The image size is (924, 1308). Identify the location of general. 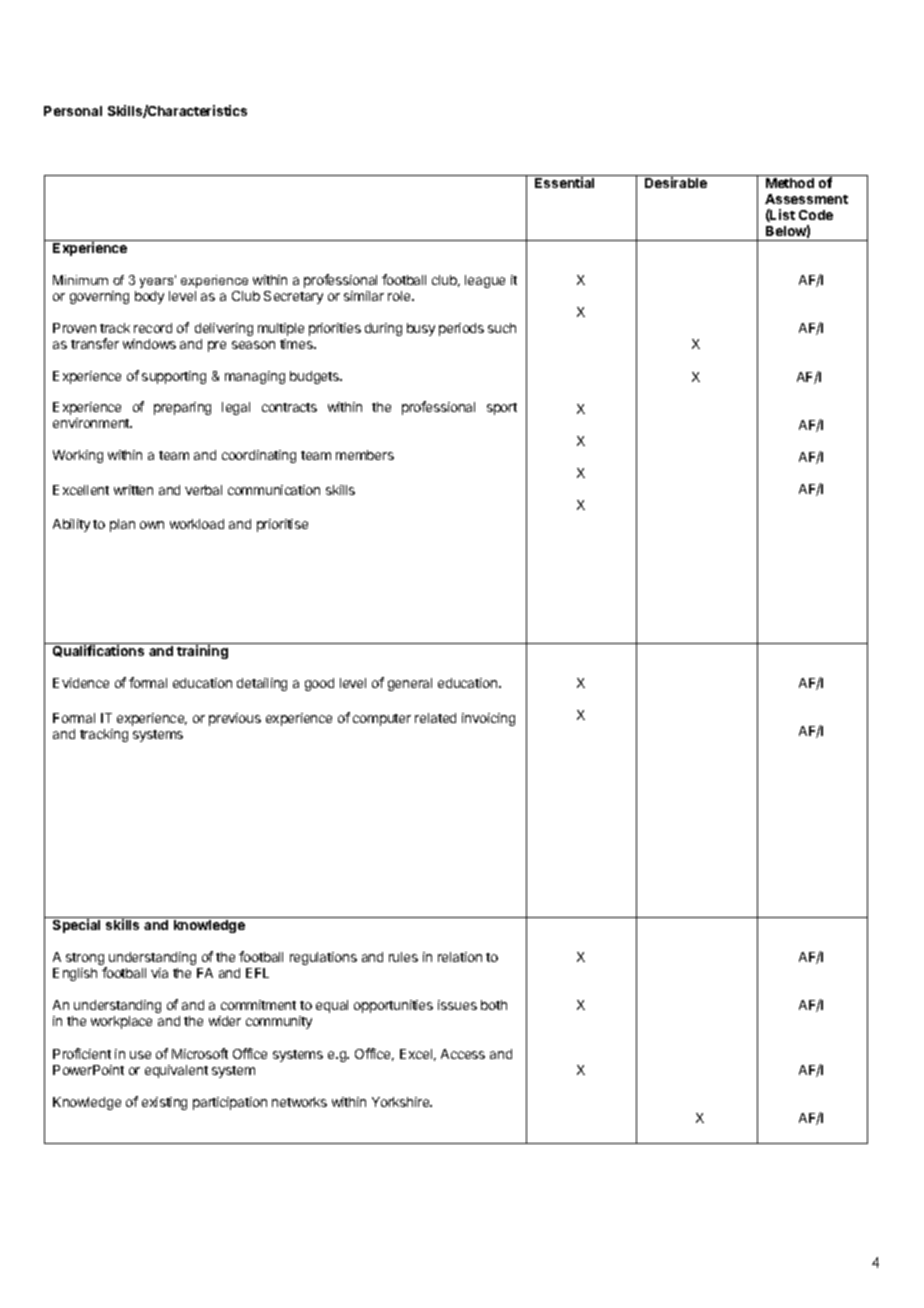
(410, 684).
